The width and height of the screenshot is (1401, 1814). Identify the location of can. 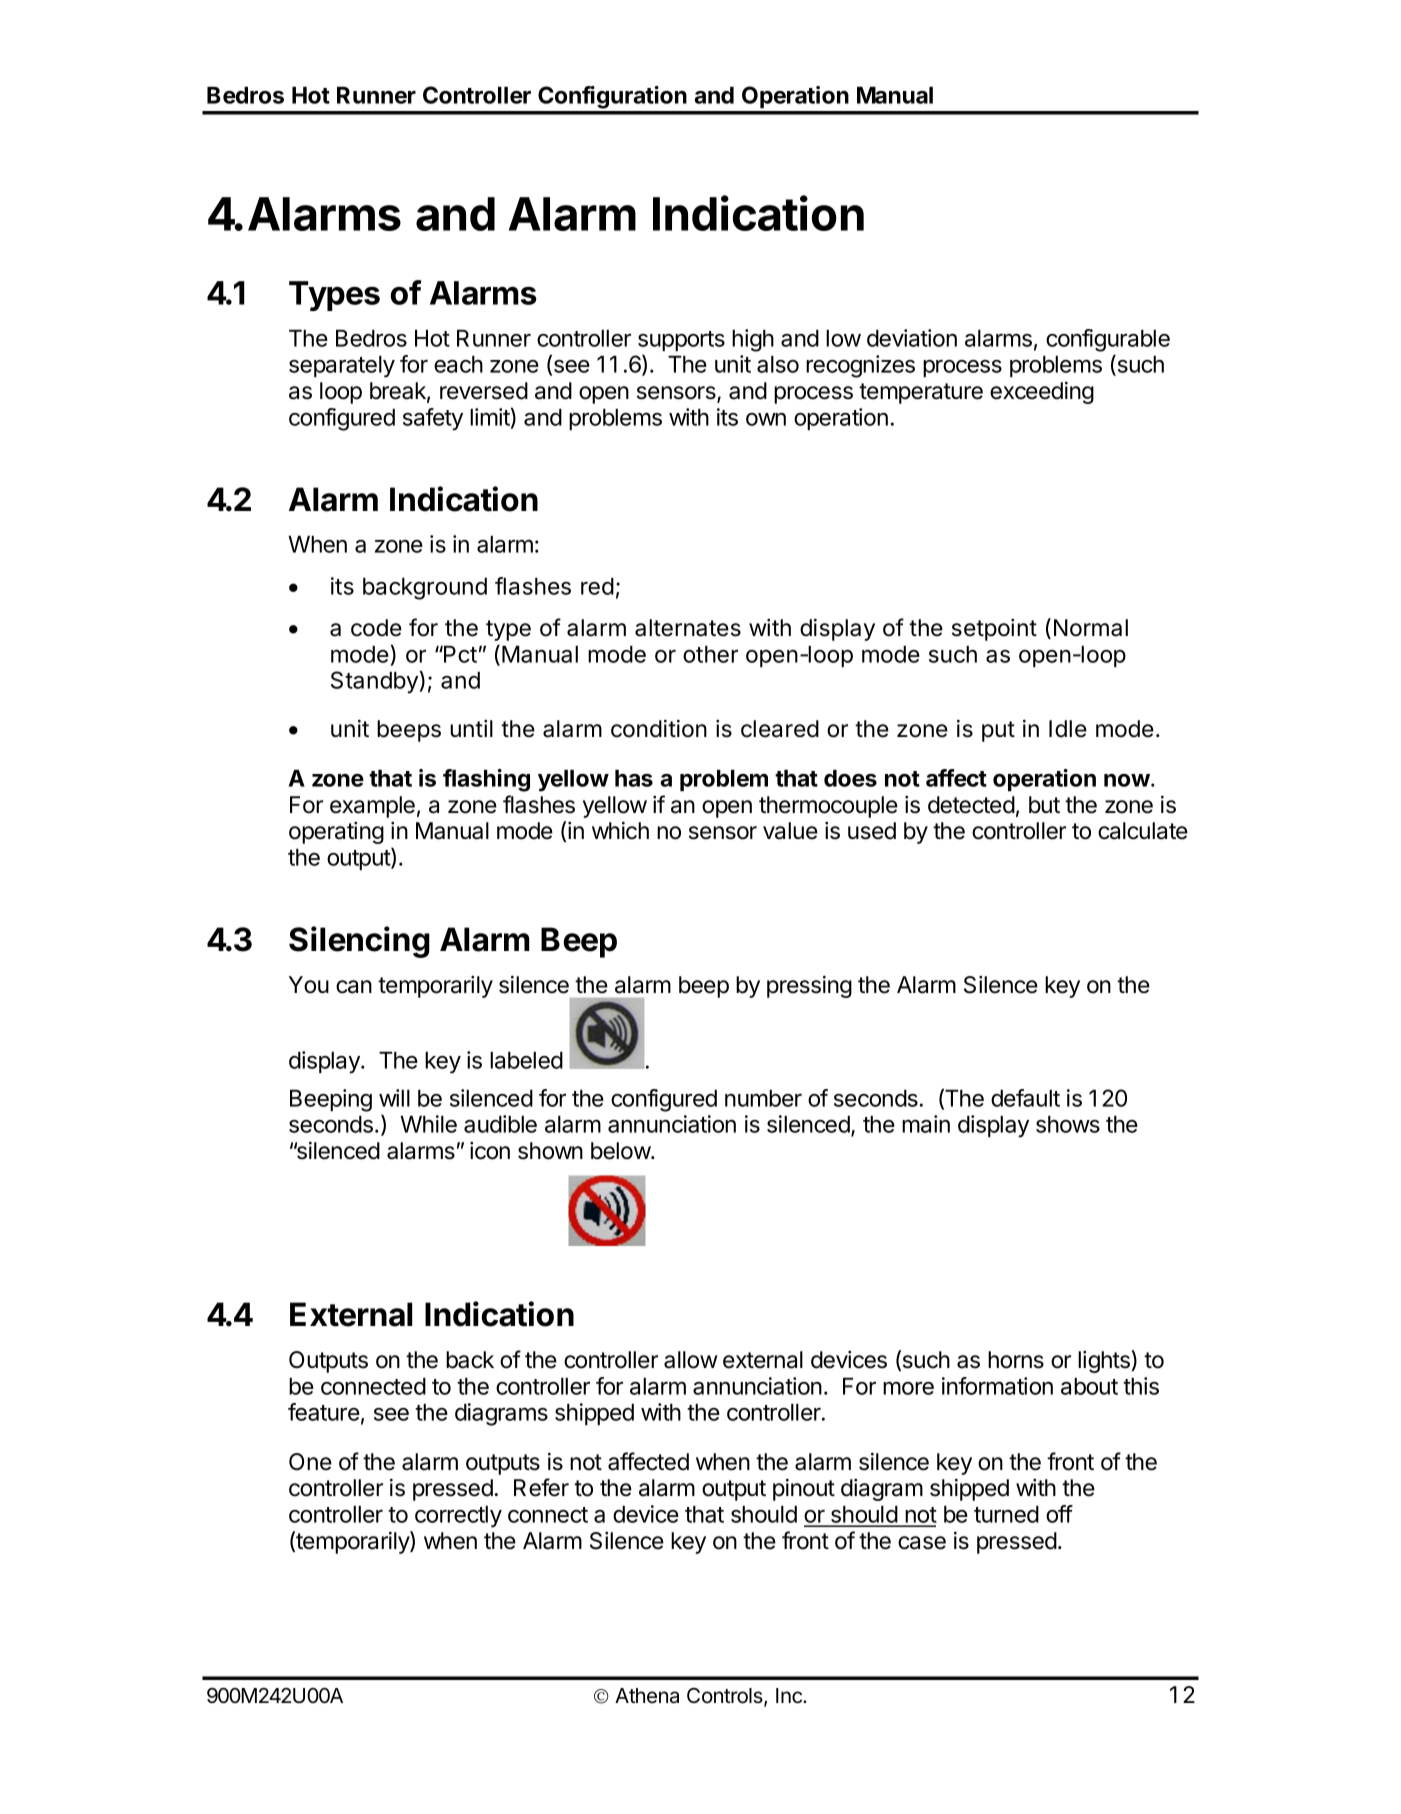
(354, 987).
